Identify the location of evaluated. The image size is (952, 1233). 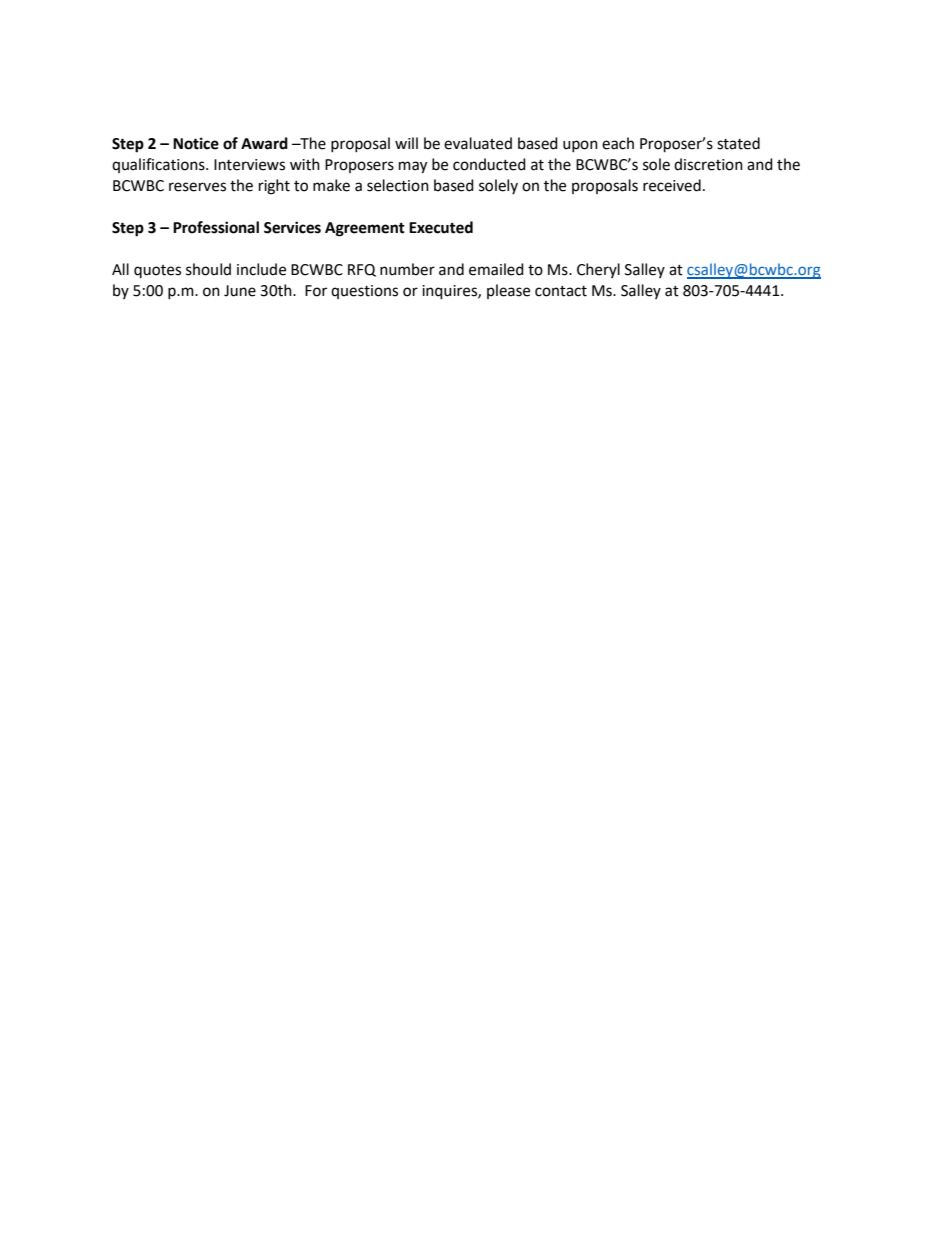
(478, 143).
